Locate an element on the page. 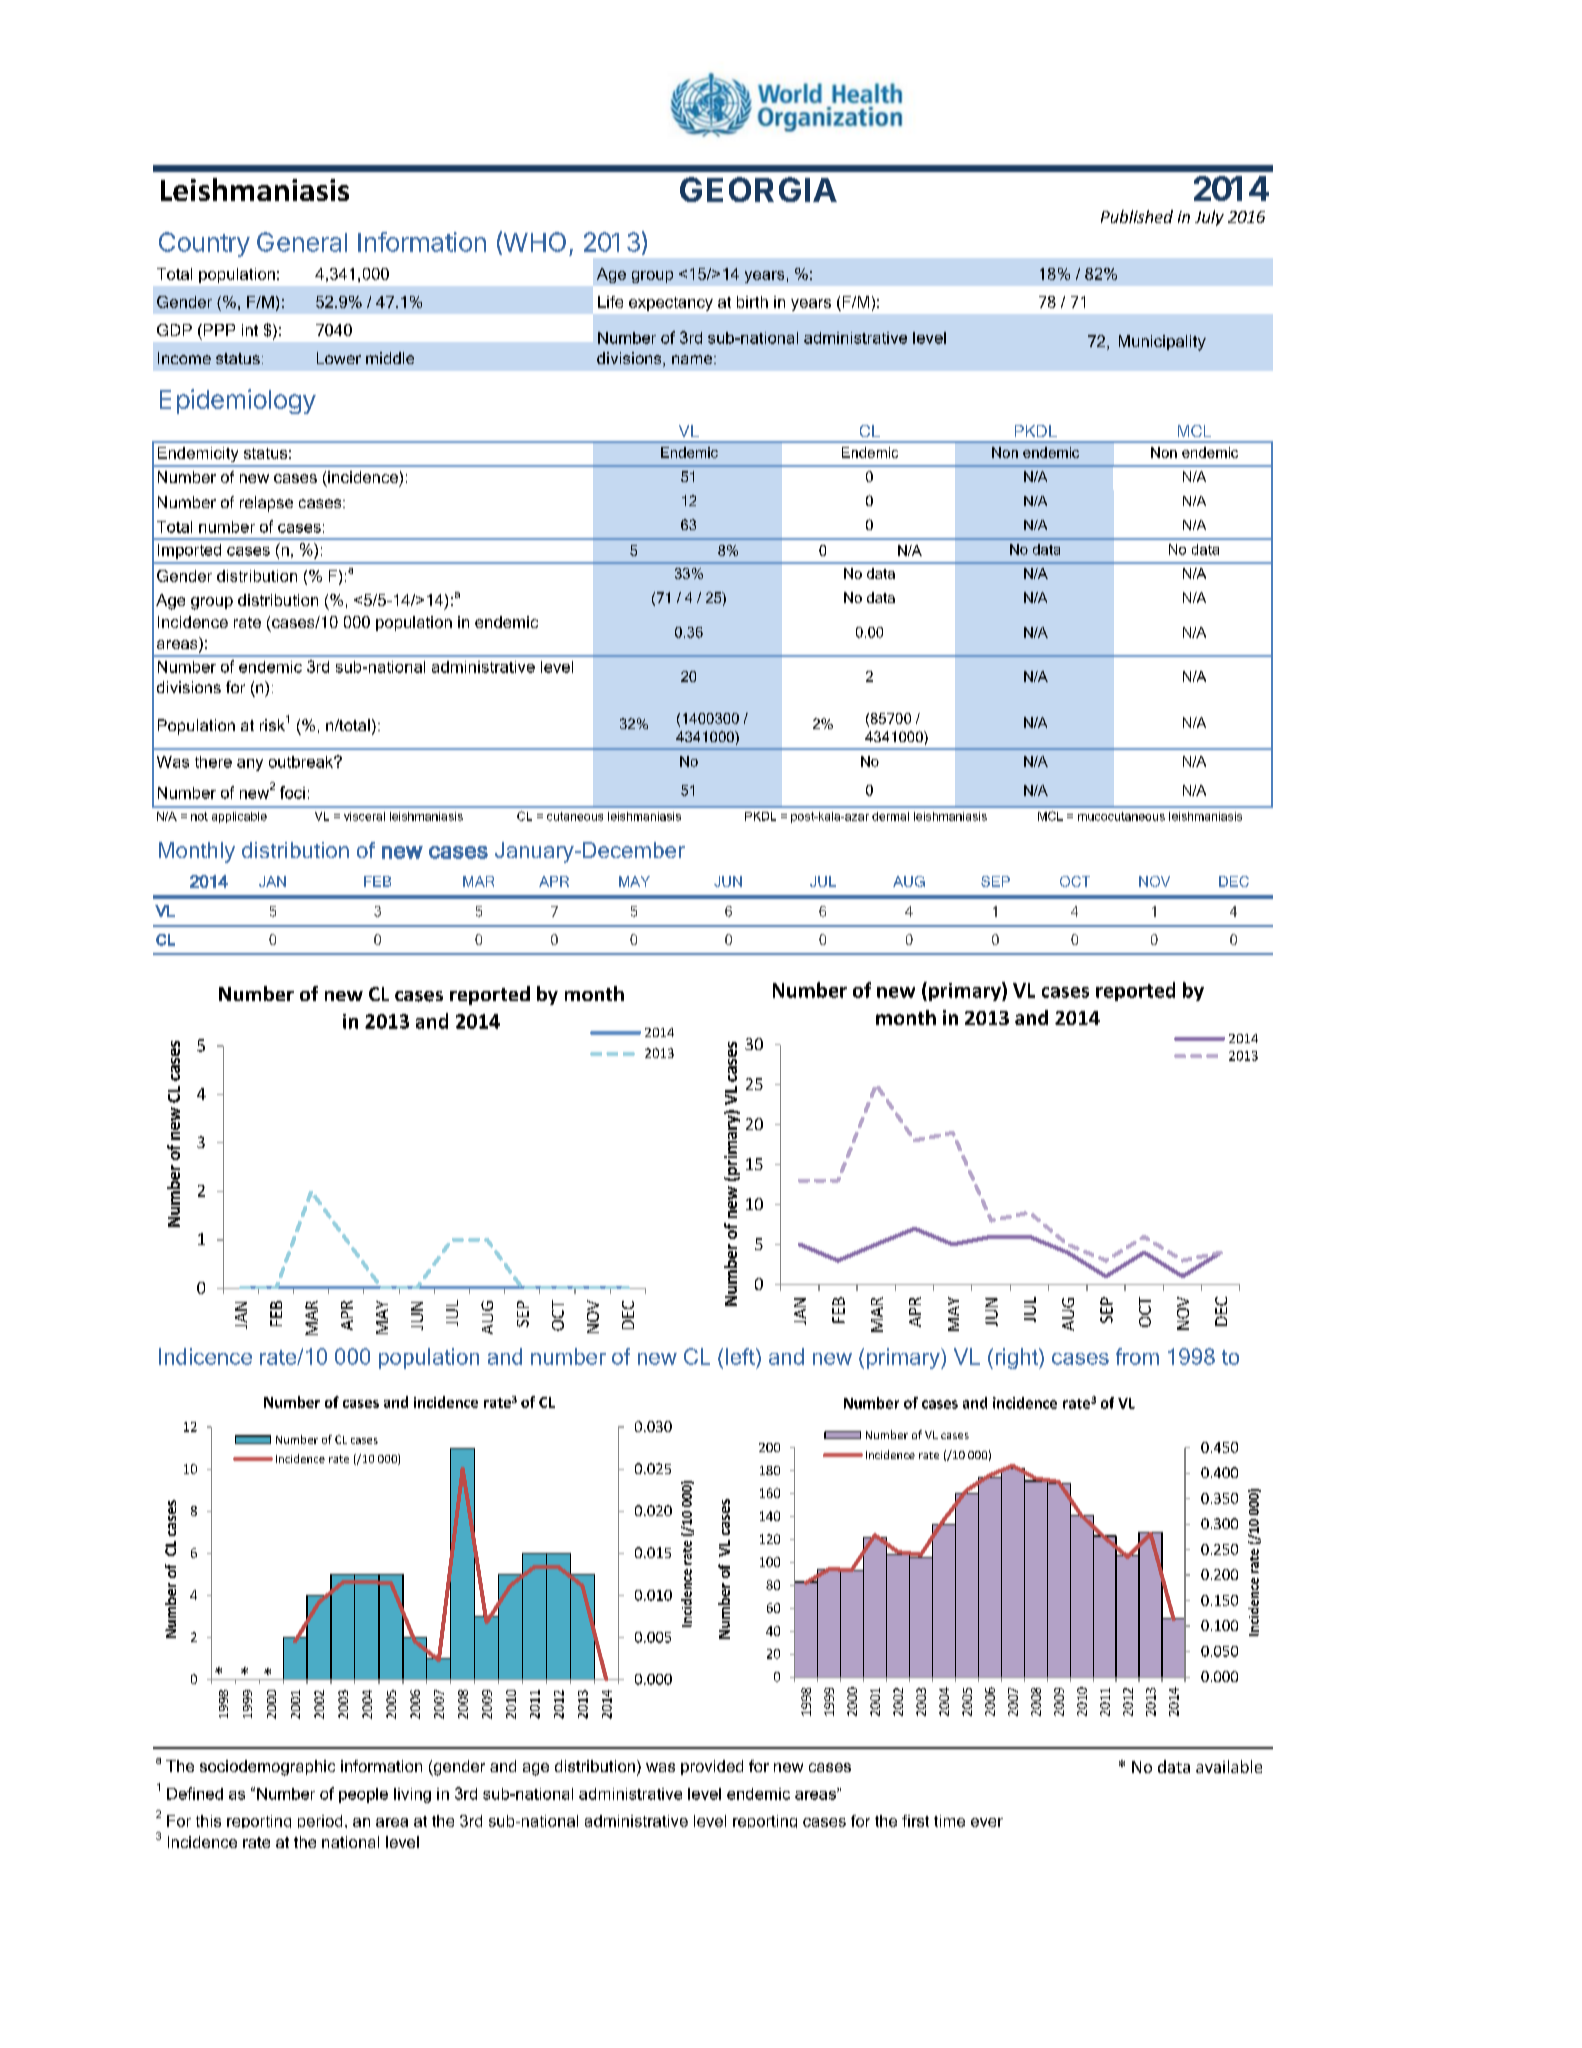  applicable is located at coordinates (239, 817).
